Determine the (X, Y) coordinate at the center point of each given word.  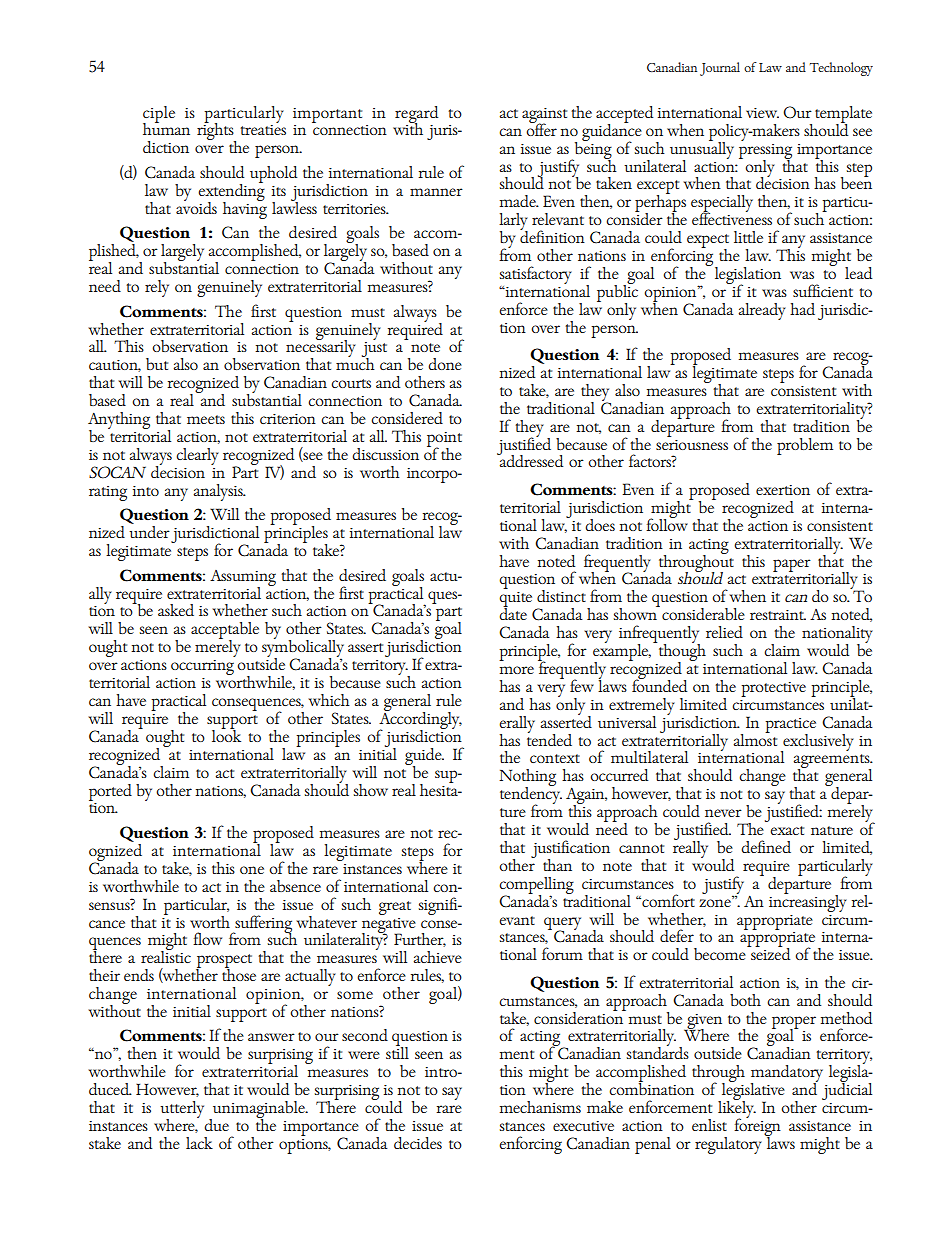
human (166, 128)
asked (176, 610)
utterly (182, 1111)
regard (416, 115)
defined (766, 846)
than (557, 865)
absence (295, 886)
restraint (778, 615)
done (445, 364)
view (762, 113)
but (157, 364)
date (513, 613)
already (762, 311)
